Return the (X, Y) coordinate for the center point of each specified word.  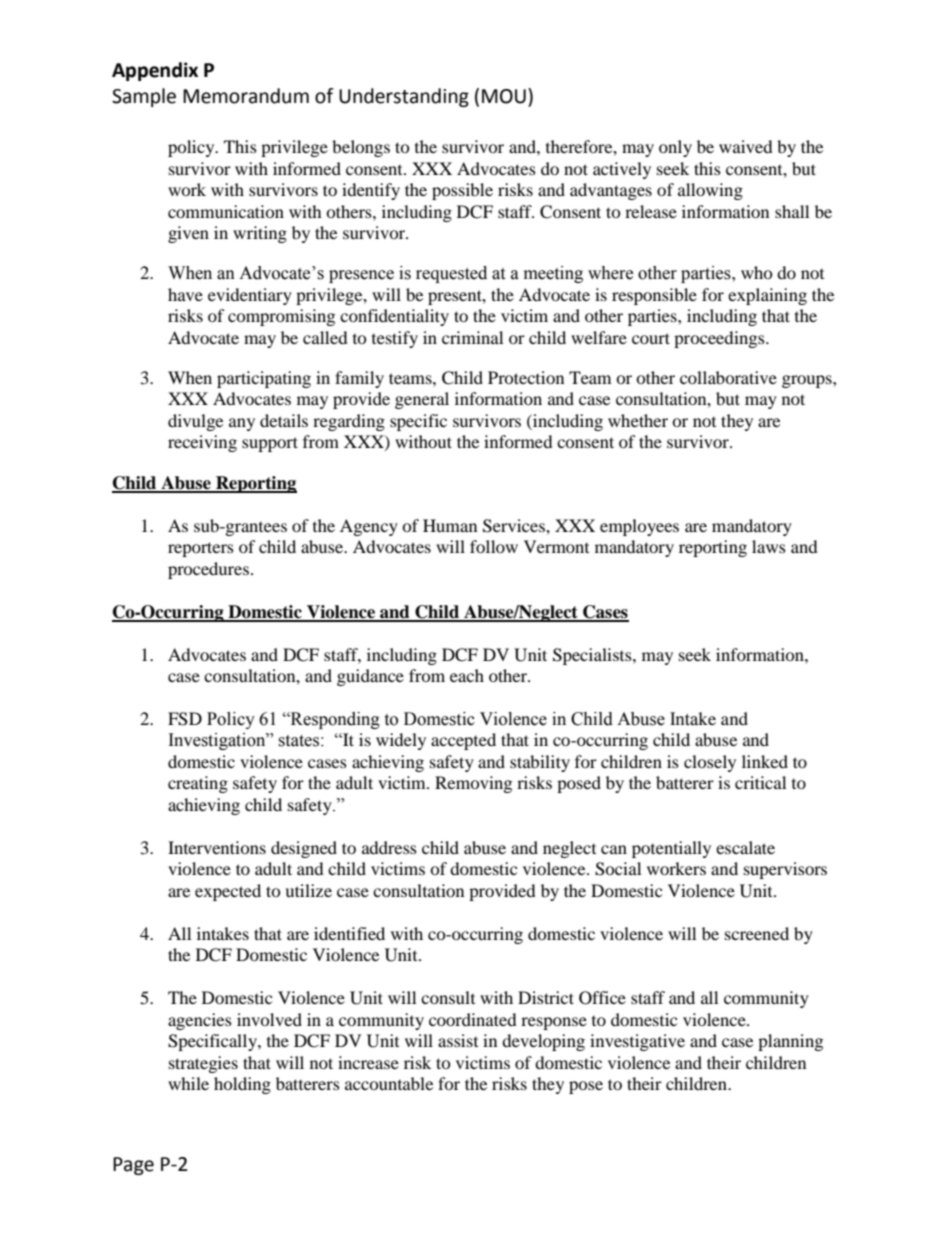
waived (746, 146)
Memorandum (246, 96)
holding (242, 1085)
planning (790, 1042)
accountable (389, 1083)
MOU (504, 96)
